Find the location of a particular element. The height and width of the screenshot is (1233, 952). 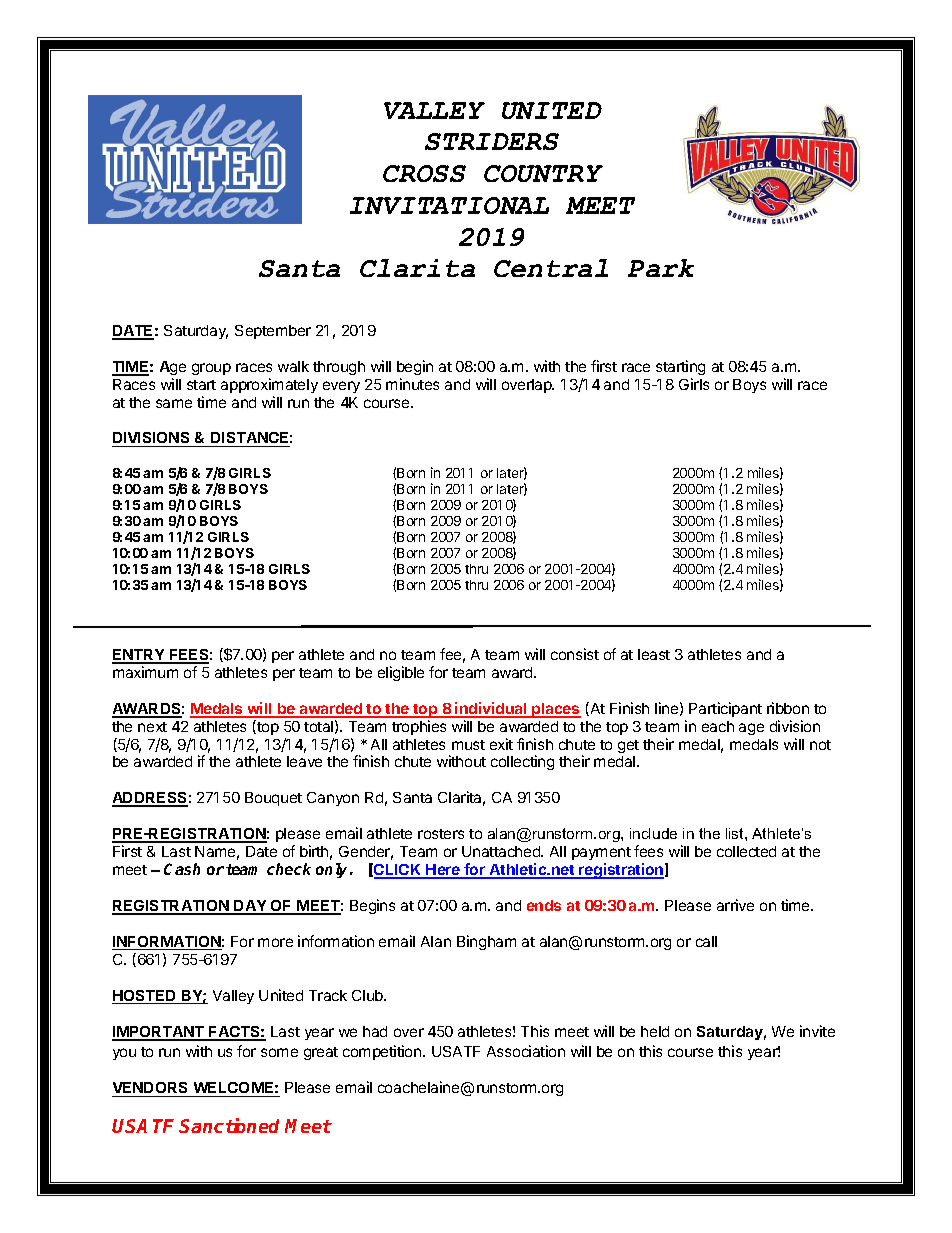

Park is located at coordinates (661, 268).
